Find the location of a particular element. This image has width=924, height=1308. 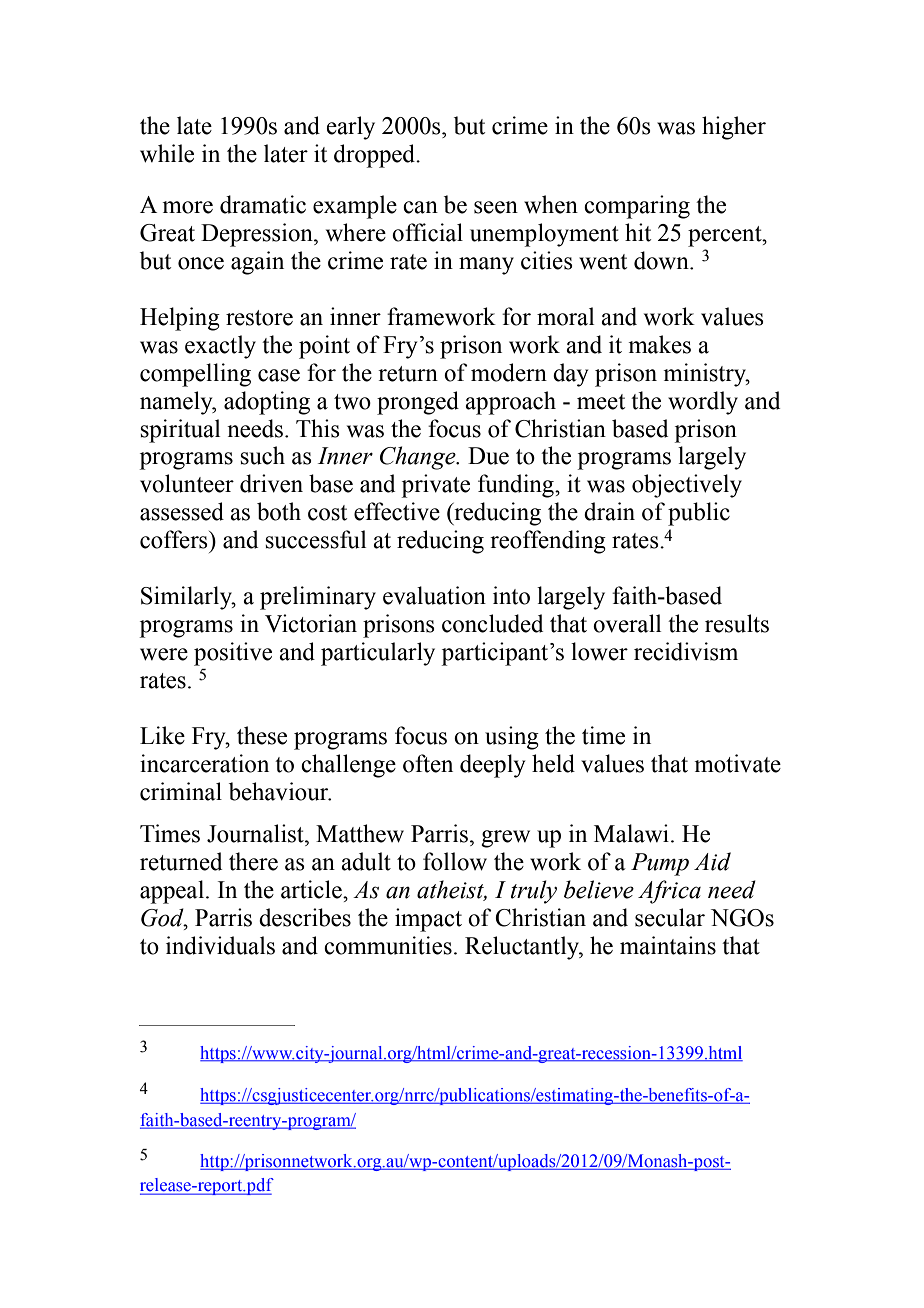

effective is located at coordinates (397, 511).
